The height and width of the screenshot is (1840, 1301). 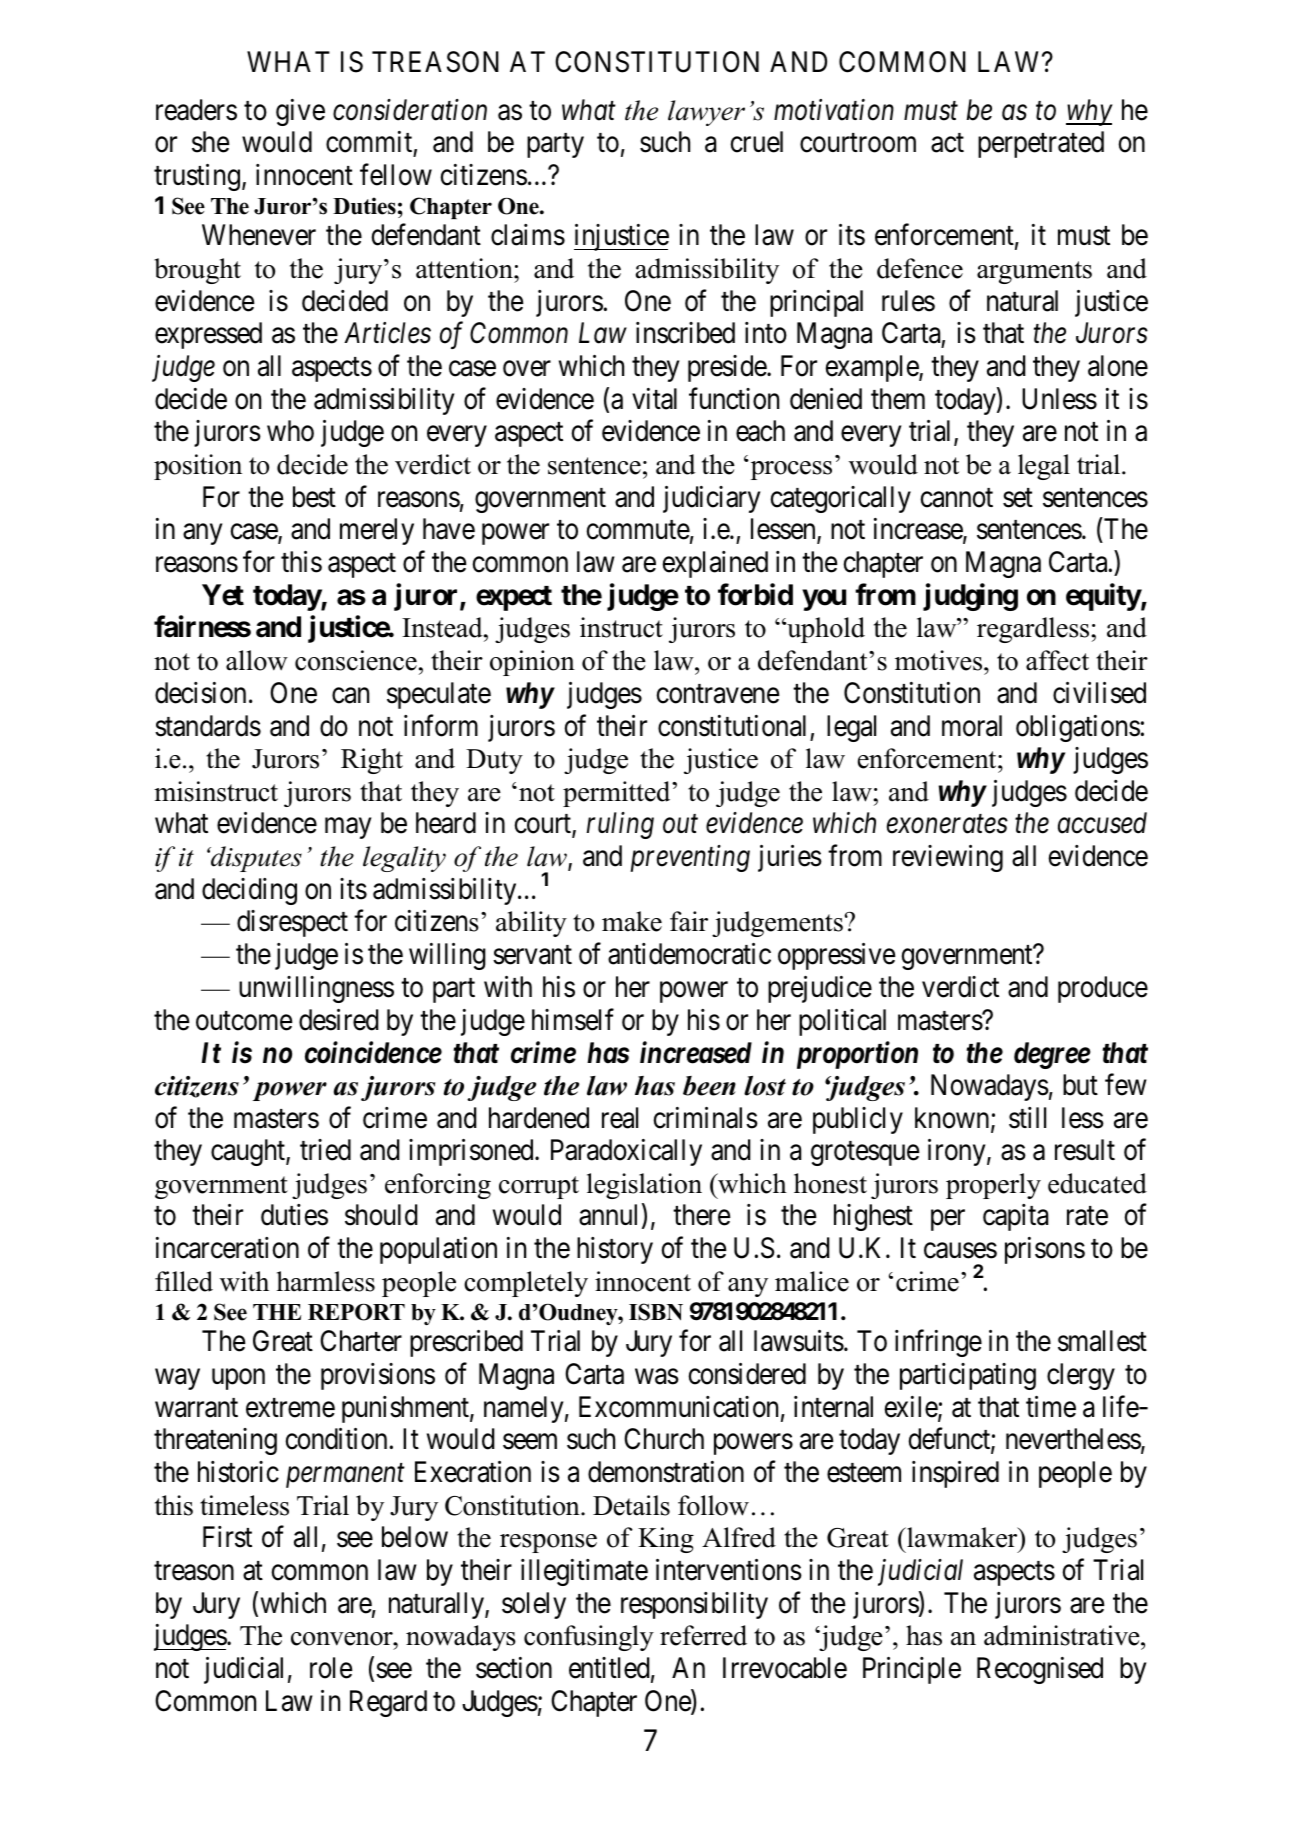 I want to click on responsibility, so click(x=694, y=1605).
